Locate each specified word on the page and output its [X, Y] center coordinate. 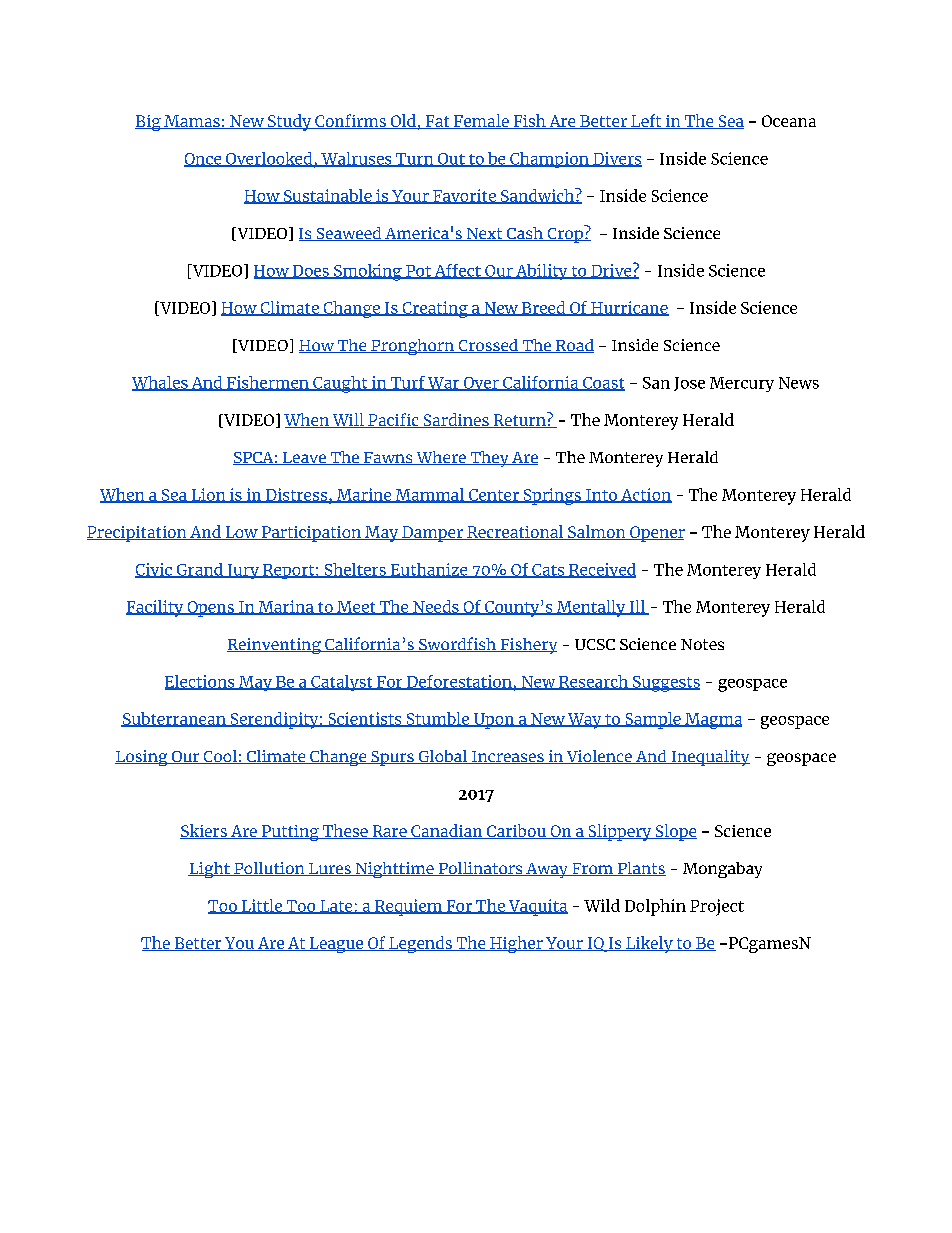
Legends [420, 944]
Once [204, 160]
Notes [702, 644]
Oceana [789, 121]
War [444, 384]
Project [717, 907]
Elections [201, 682]
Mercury [742, 384]
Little [262, 906]
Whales [161, 383]
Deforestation [459, 682]
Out [451, 160]
